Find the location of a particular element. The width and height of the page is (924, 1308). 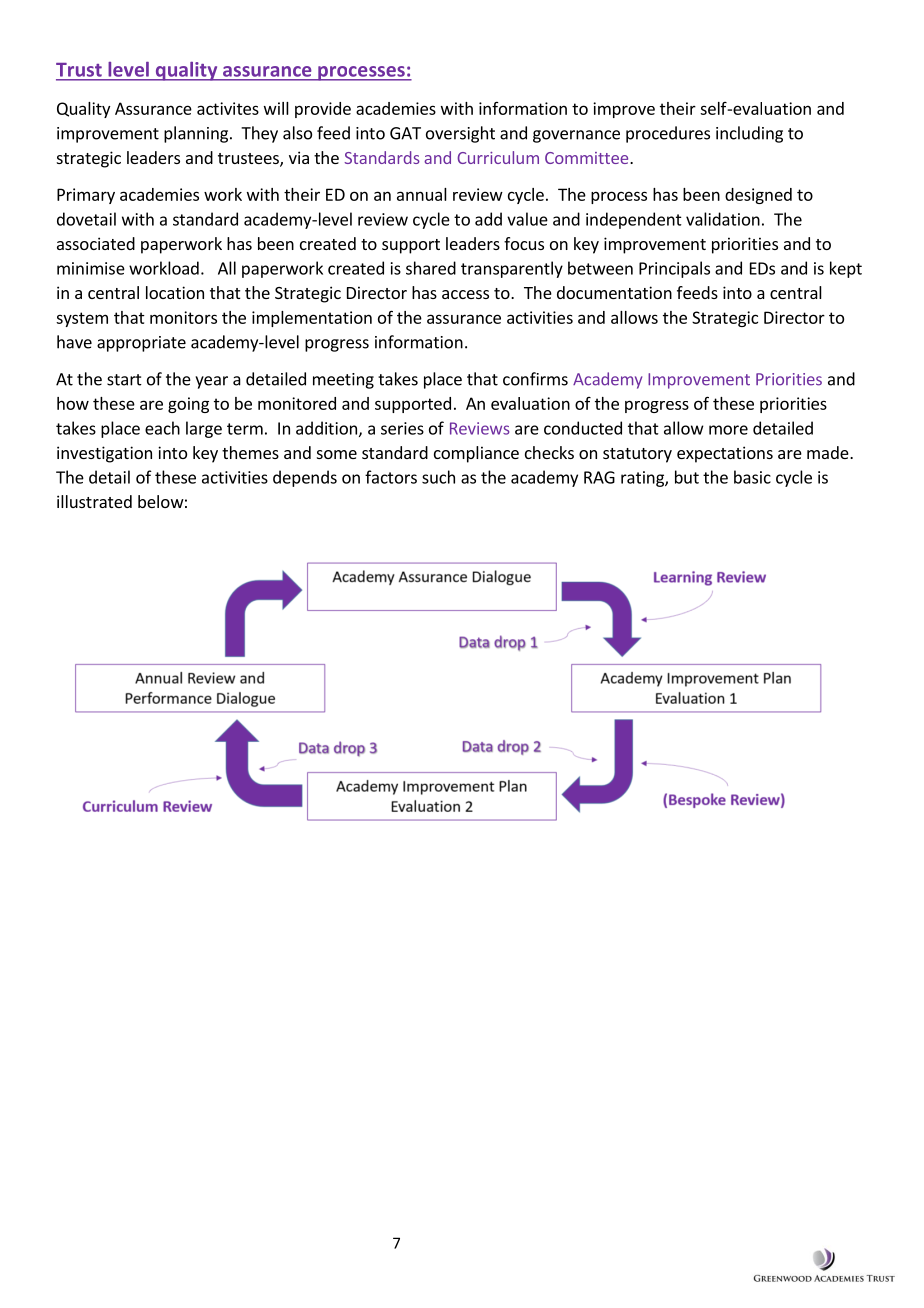

access is located at coordinates (465, 294).
